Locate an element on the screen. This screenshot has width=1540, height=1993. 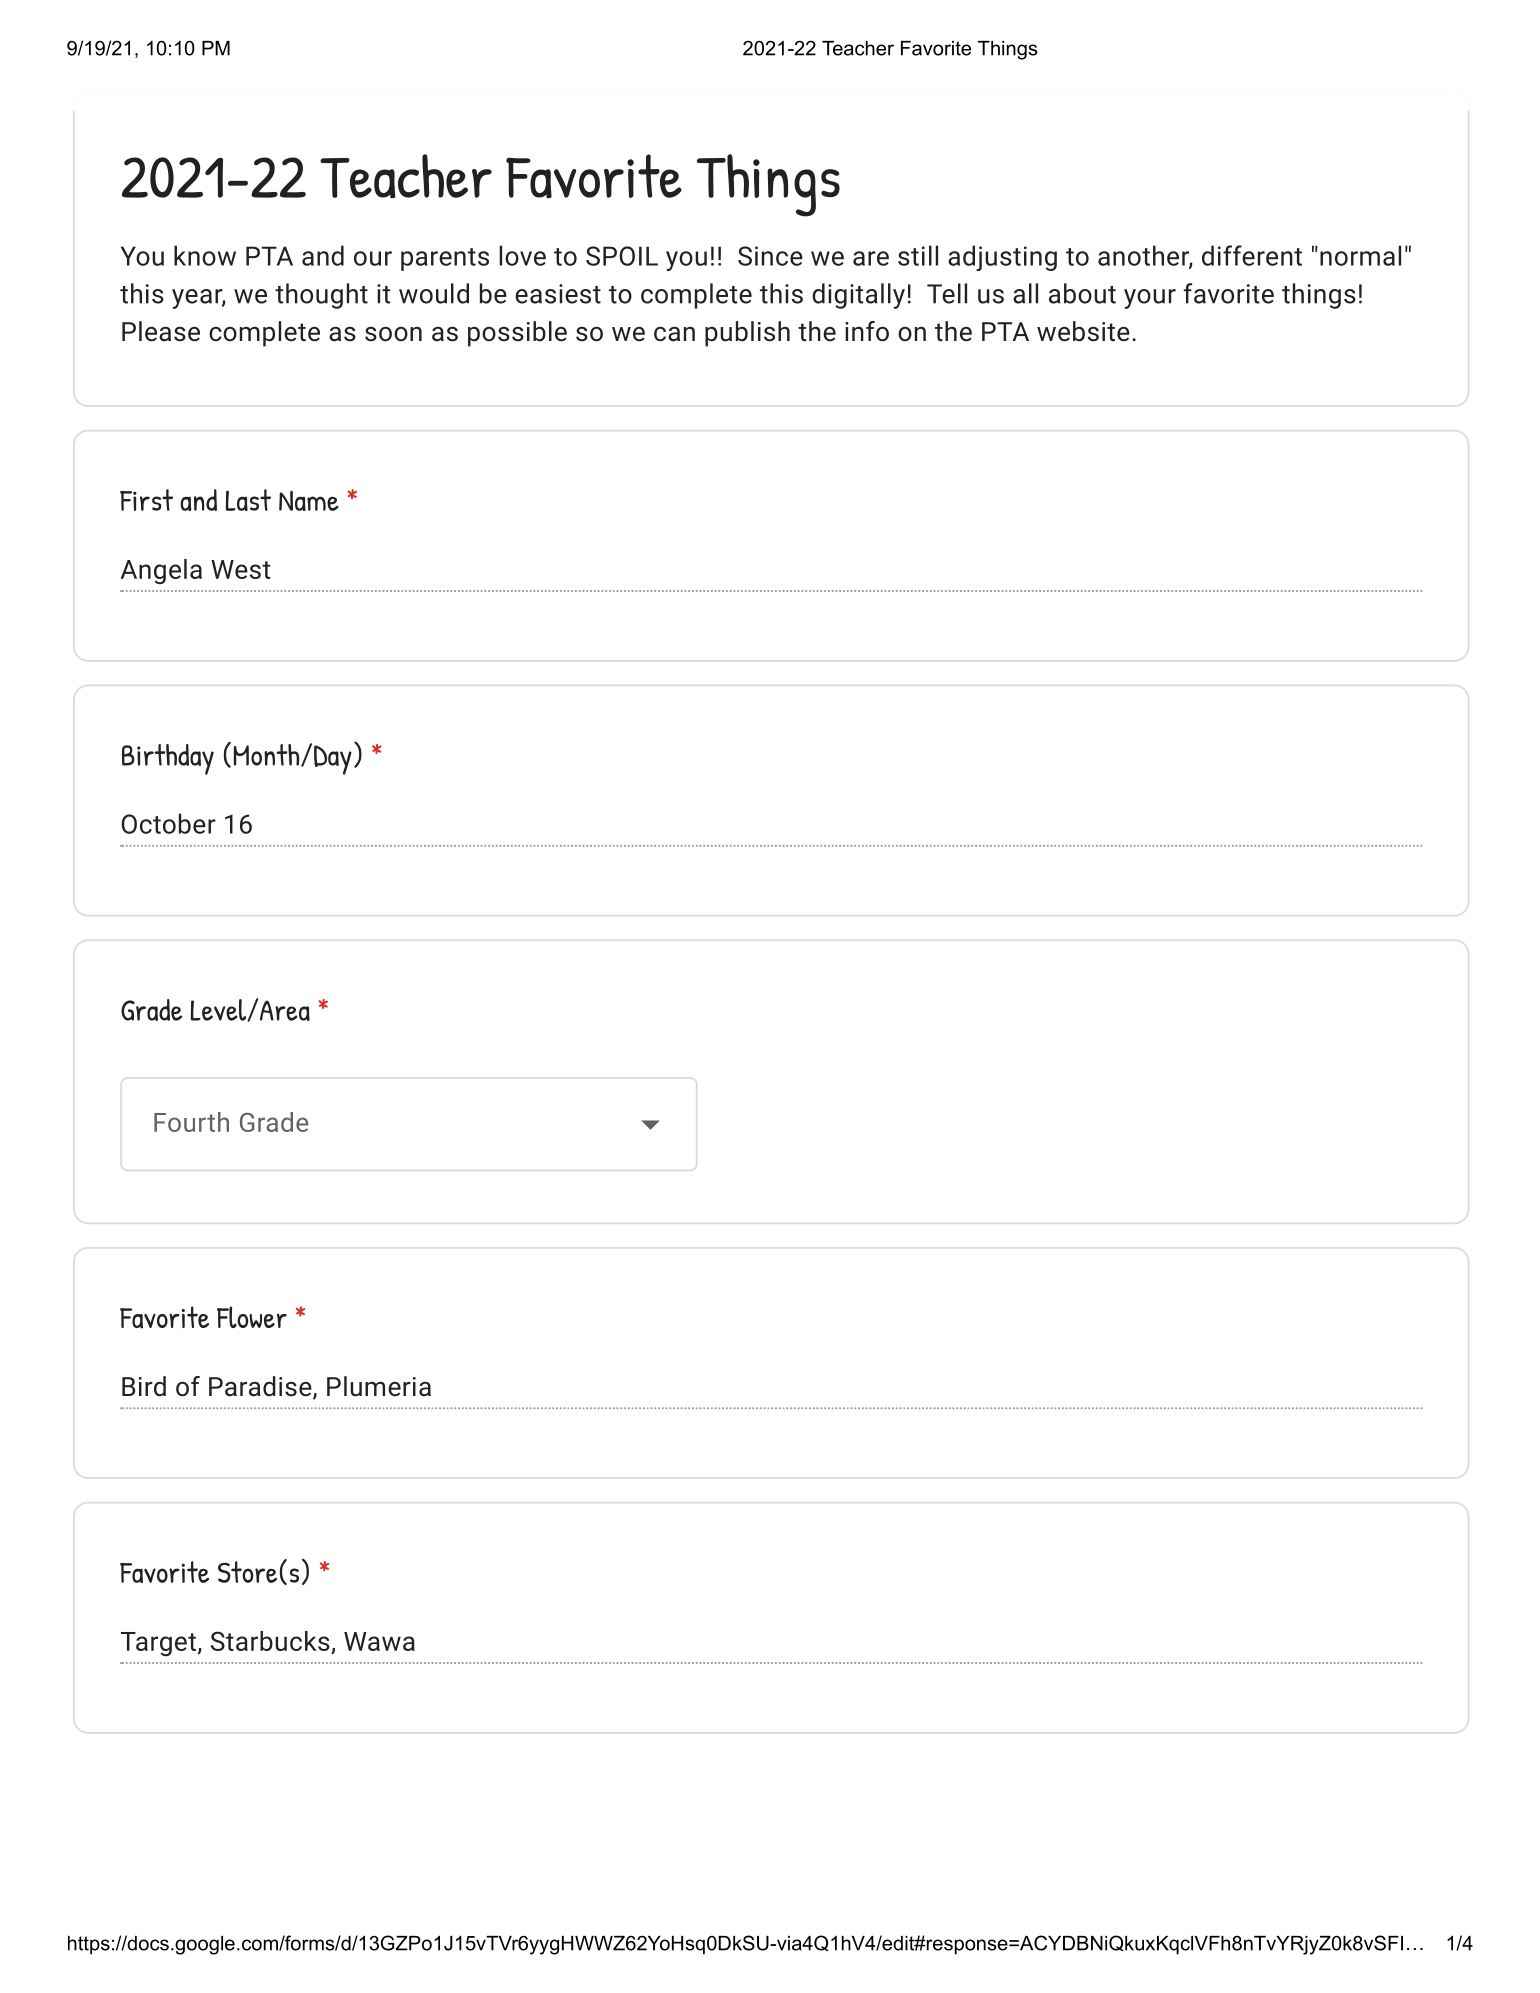
Wawa is located at coordinates (379, 1641).
